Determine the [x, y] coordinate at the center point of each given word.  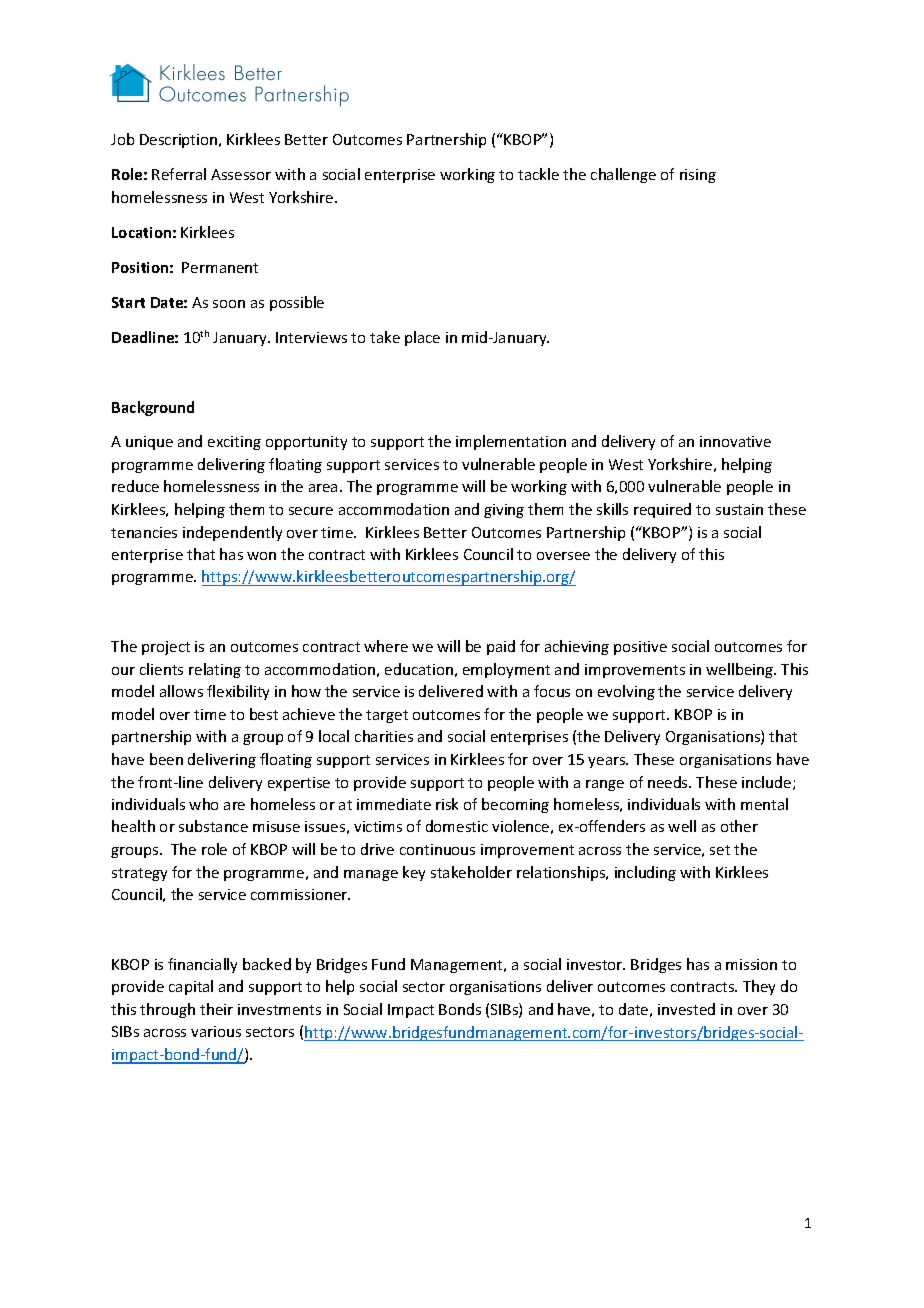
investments [279, 1009]
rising [698, 176]
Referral [179, 174]
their [216, 1009]
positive [640, 648]
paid [501, 647]
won [261, 556]
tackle [538, 174]
